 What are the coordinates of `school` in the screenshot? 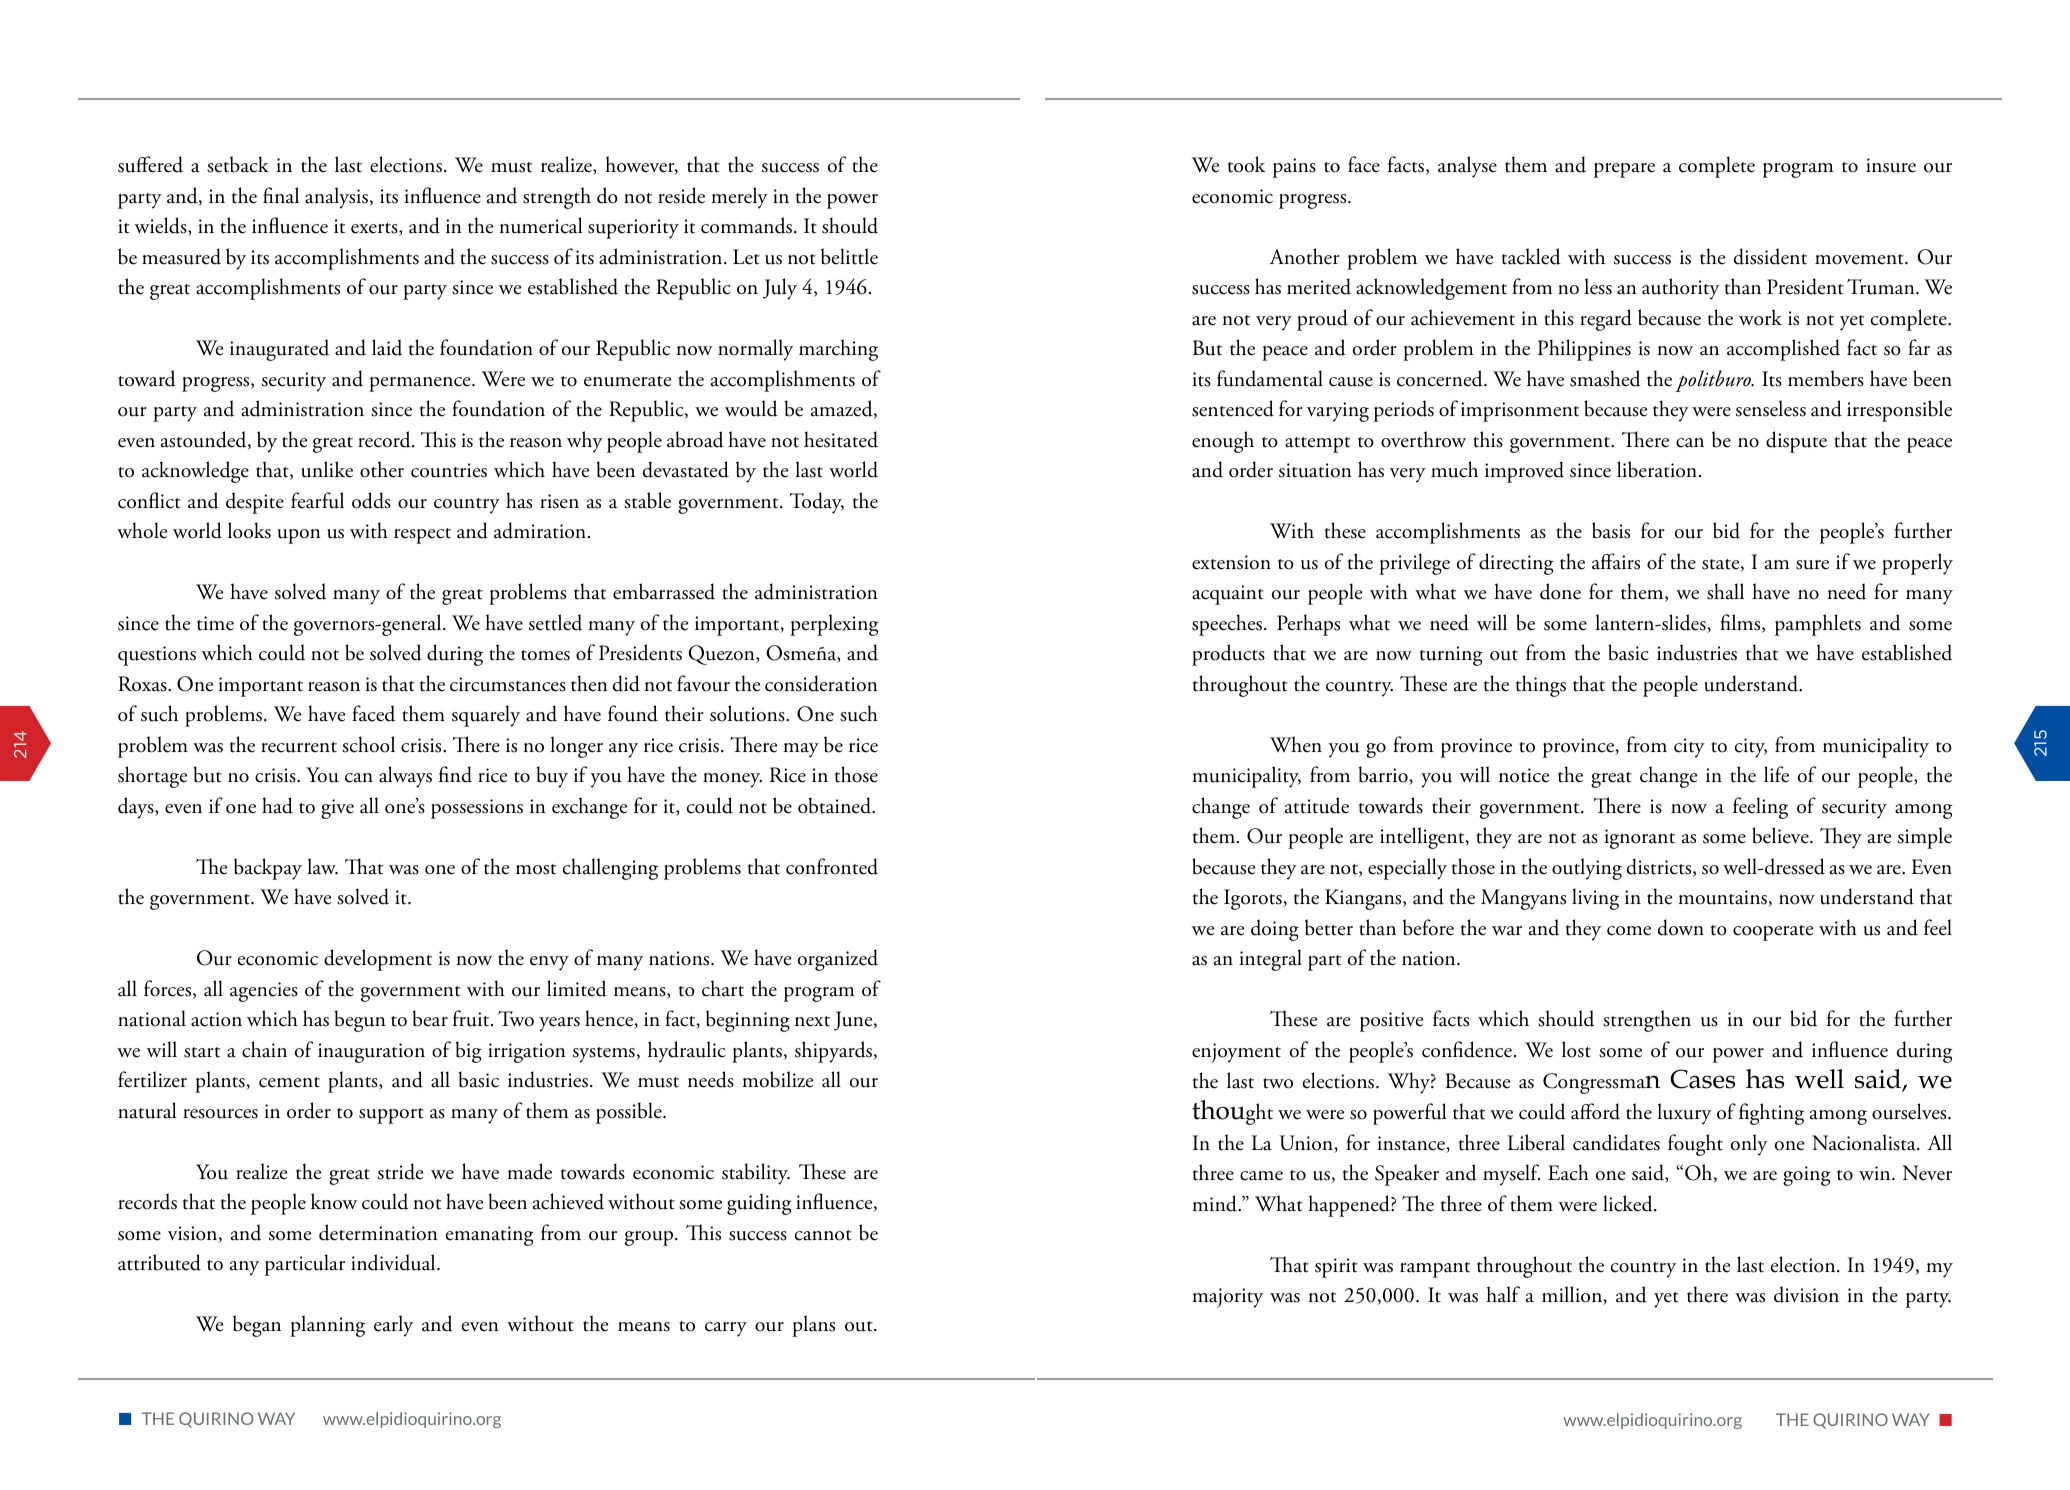 It's located at (368, 744).
